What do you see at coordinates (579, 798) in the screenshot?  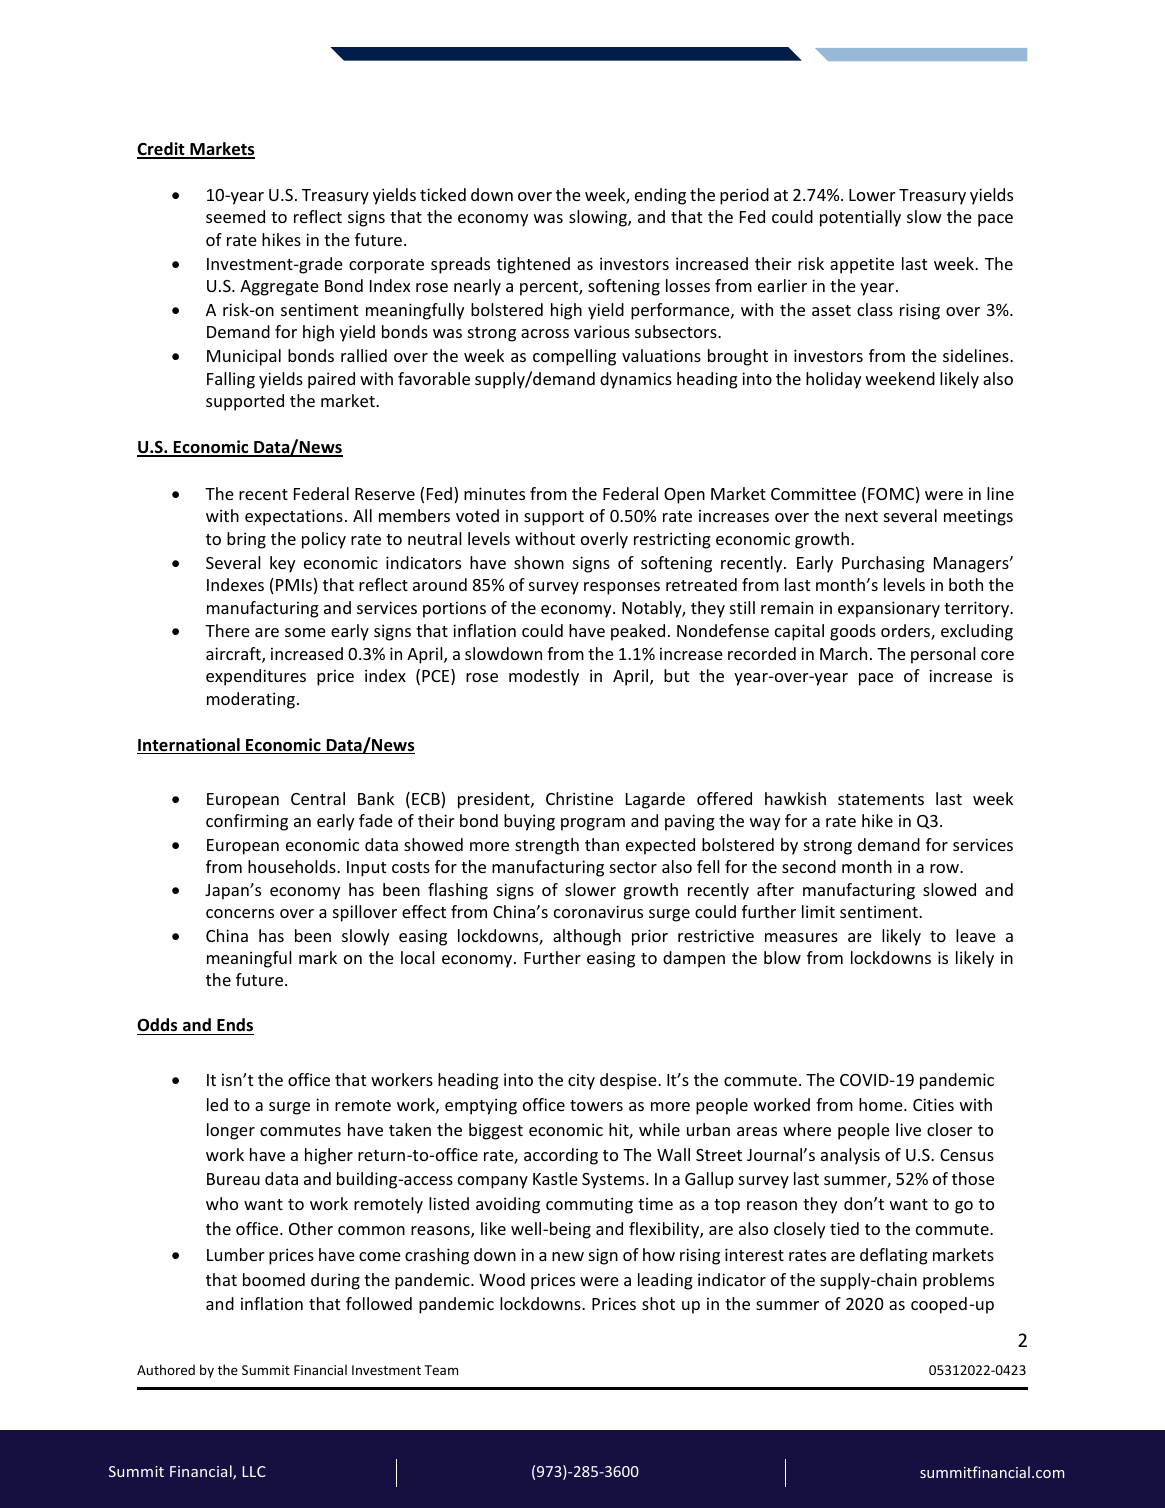 I see `Christine` at bounding box center [579, 798].
